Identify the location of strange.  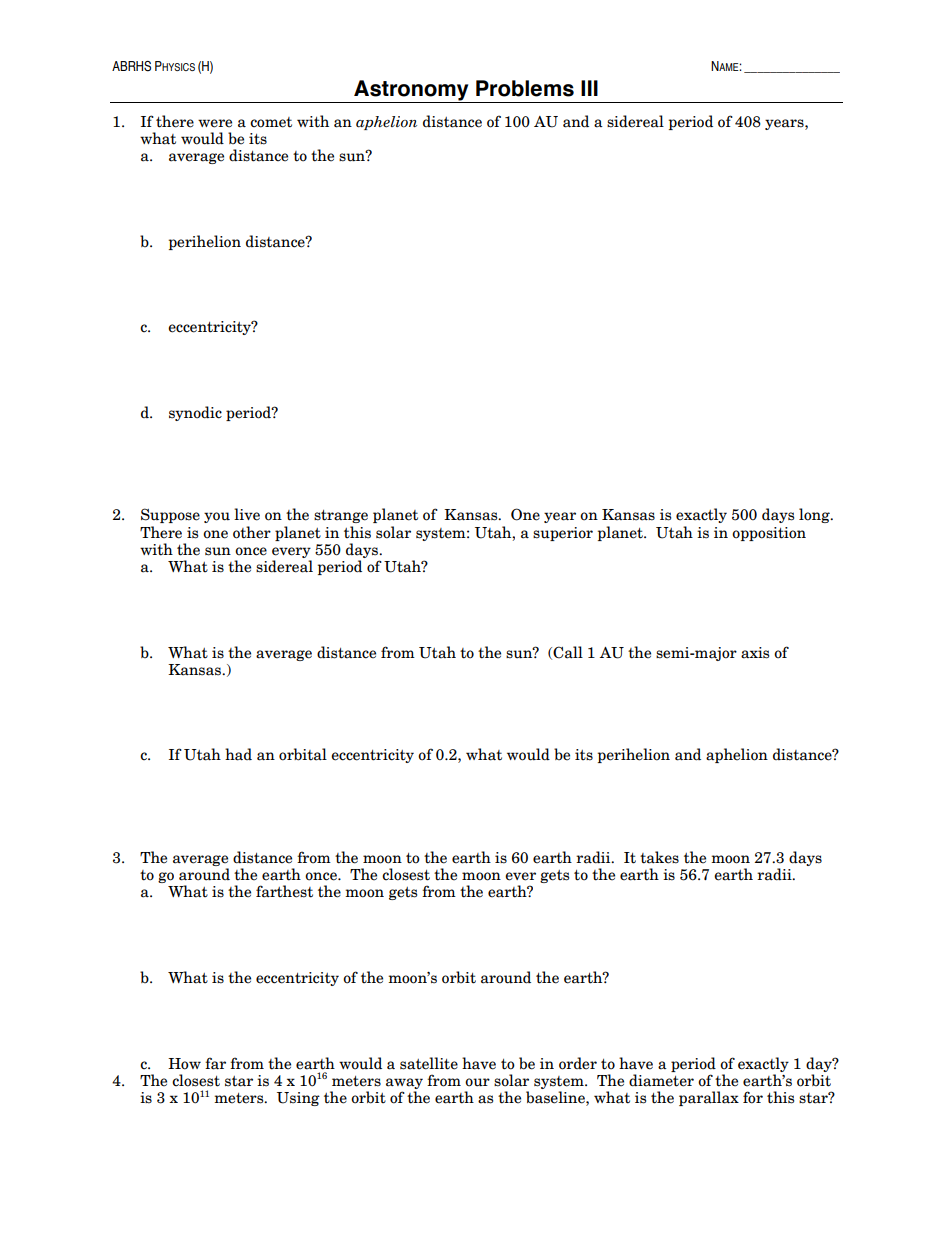
(341, 516).
